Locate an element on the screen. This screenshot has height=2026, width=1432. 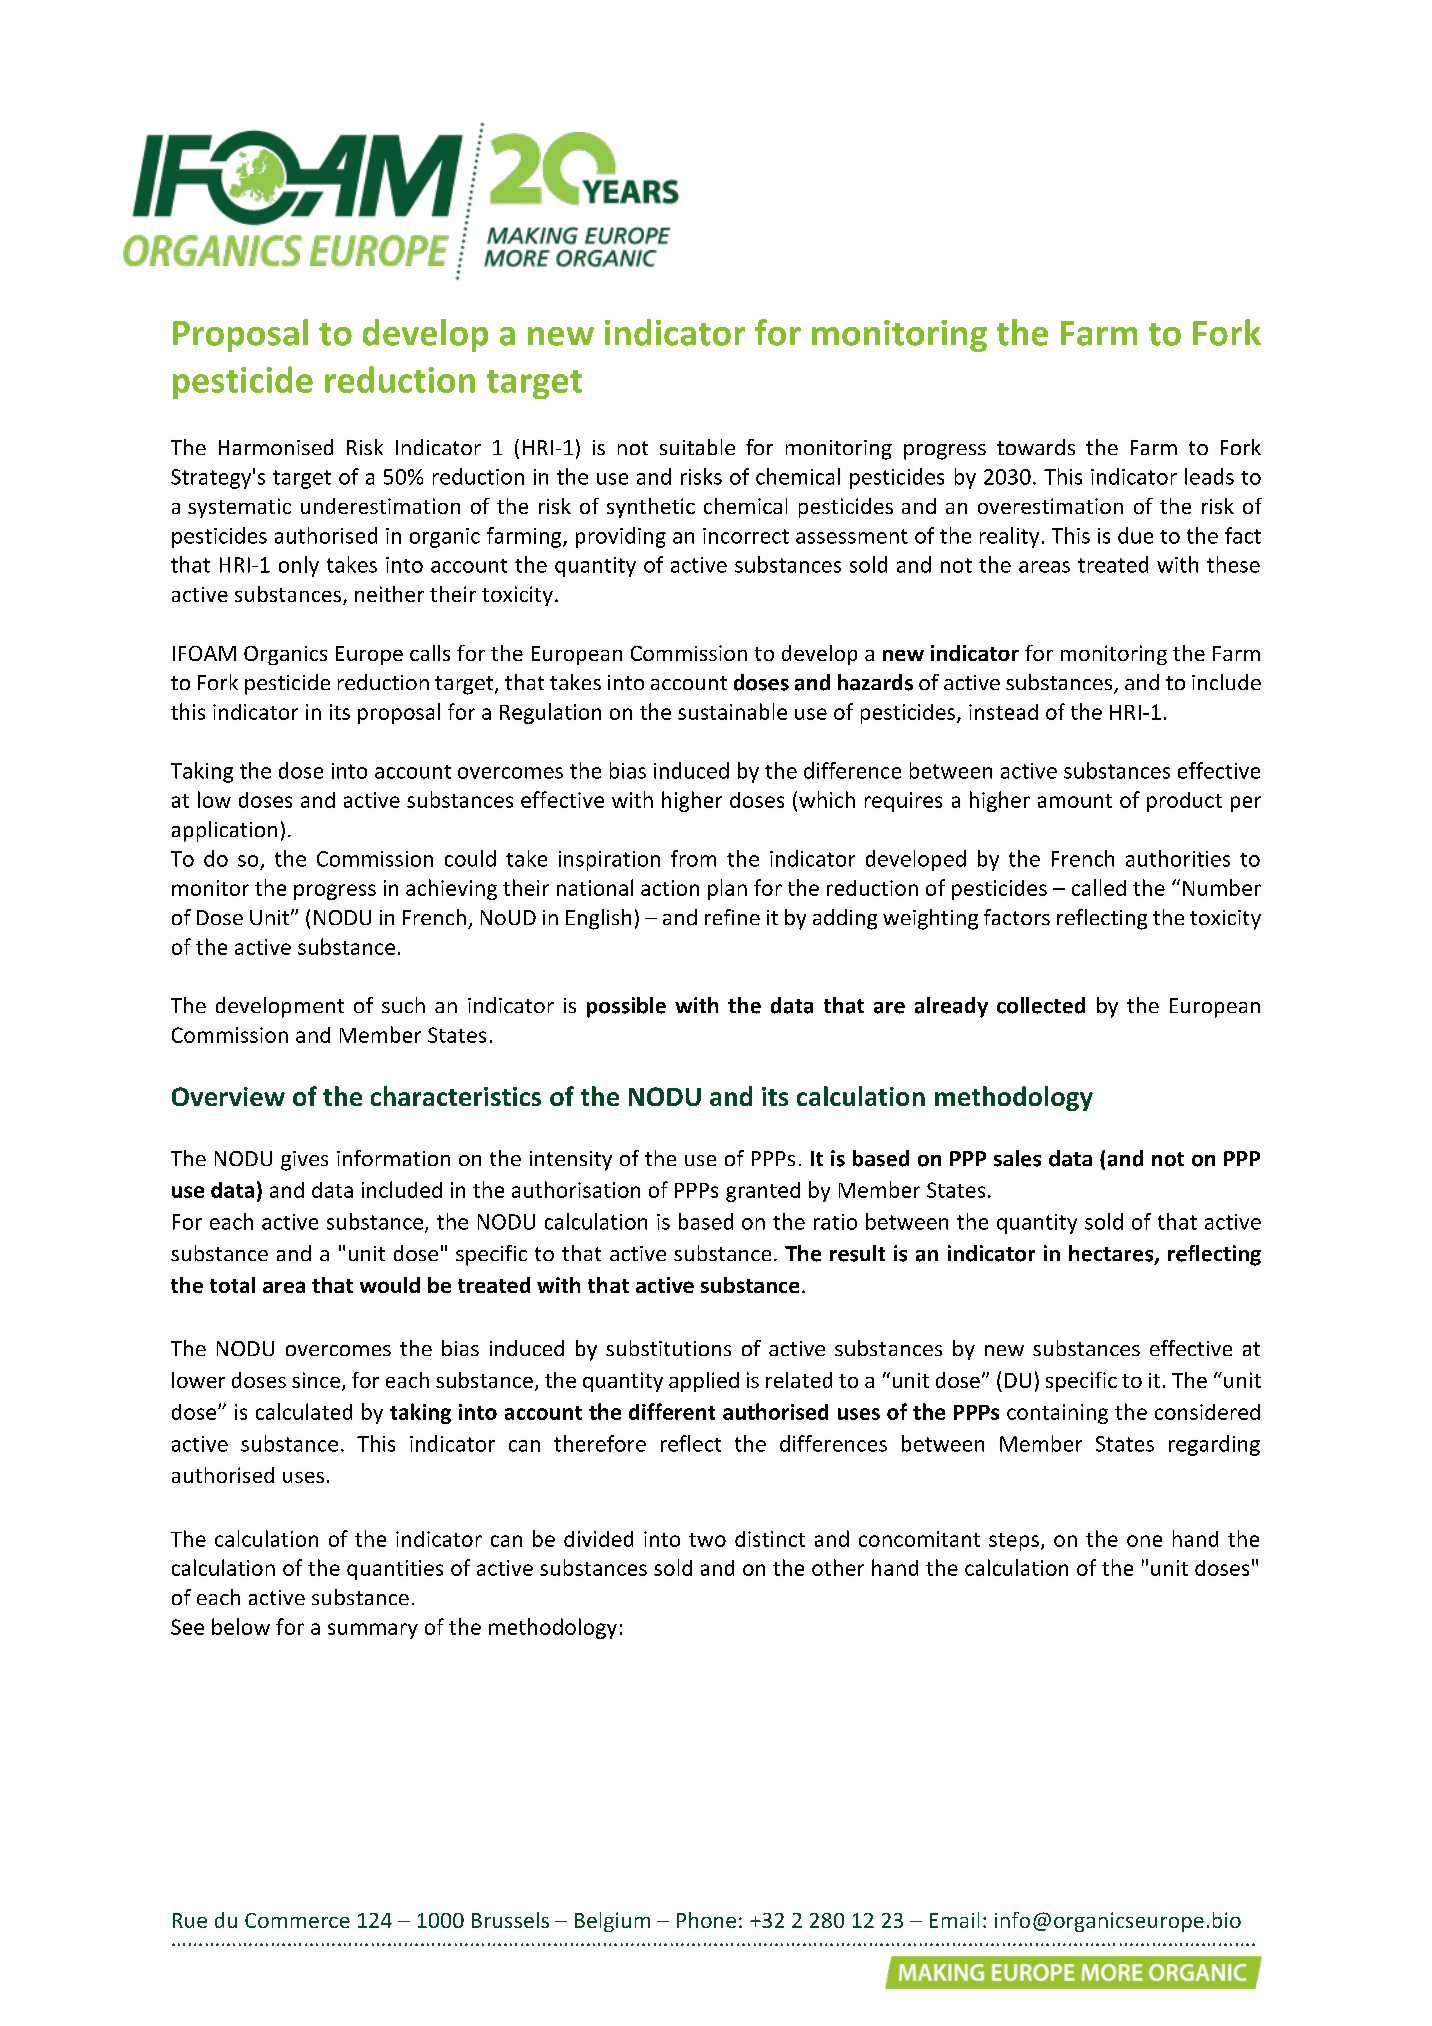
due is located at coordinates (1135, 535).
